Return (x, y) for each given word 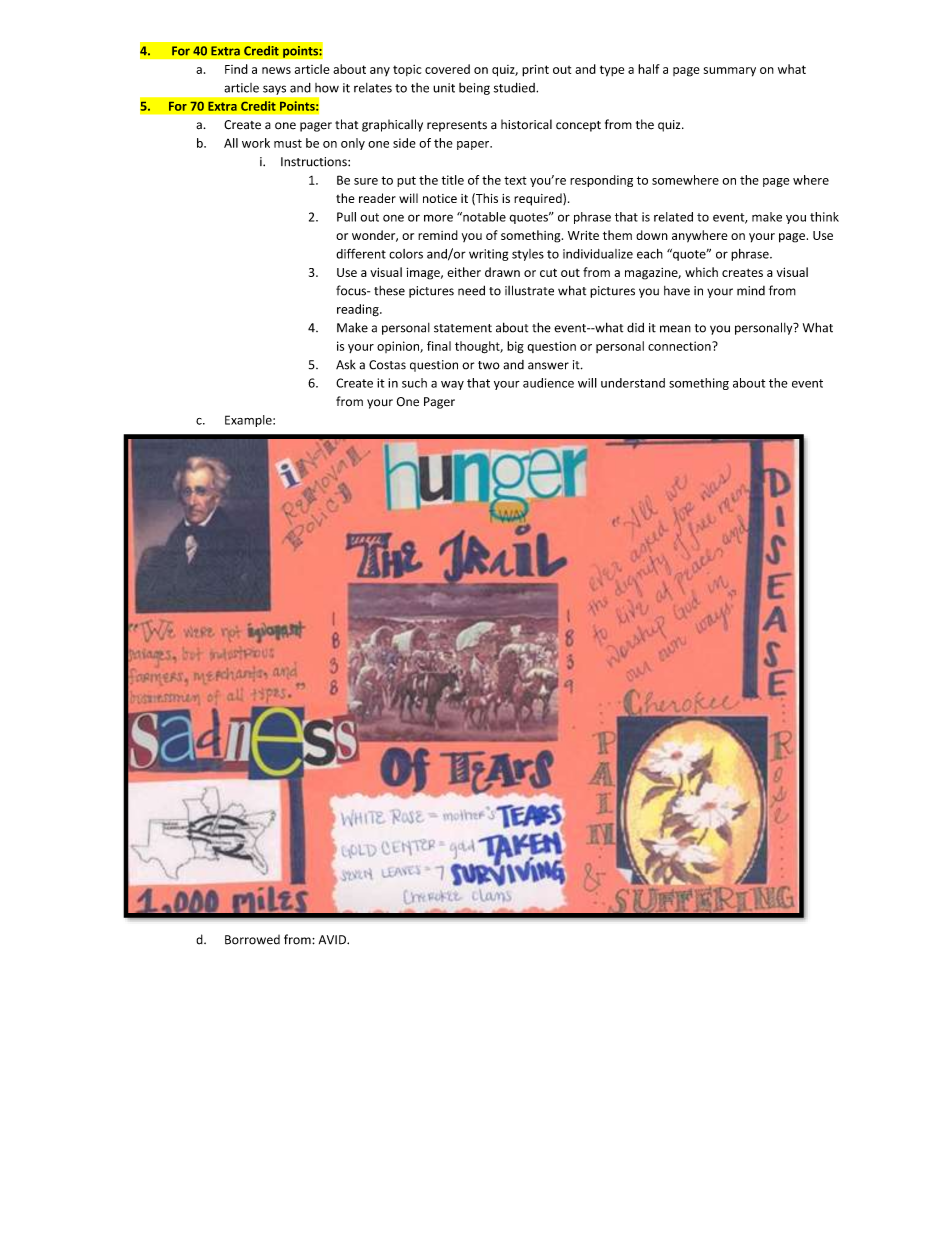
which (701, 272)
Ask (346, 365)
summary (730, 72)
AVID (333, 940)
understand (633, 383)
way (452, 385)
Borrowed (252, 940)
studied (515, 87)
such (414, 383)
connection (680, 346)
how (327, 88)
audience (548, 383)
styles (528, 255)
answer (548, 366)
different (361, 254)
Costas (387, 365)
